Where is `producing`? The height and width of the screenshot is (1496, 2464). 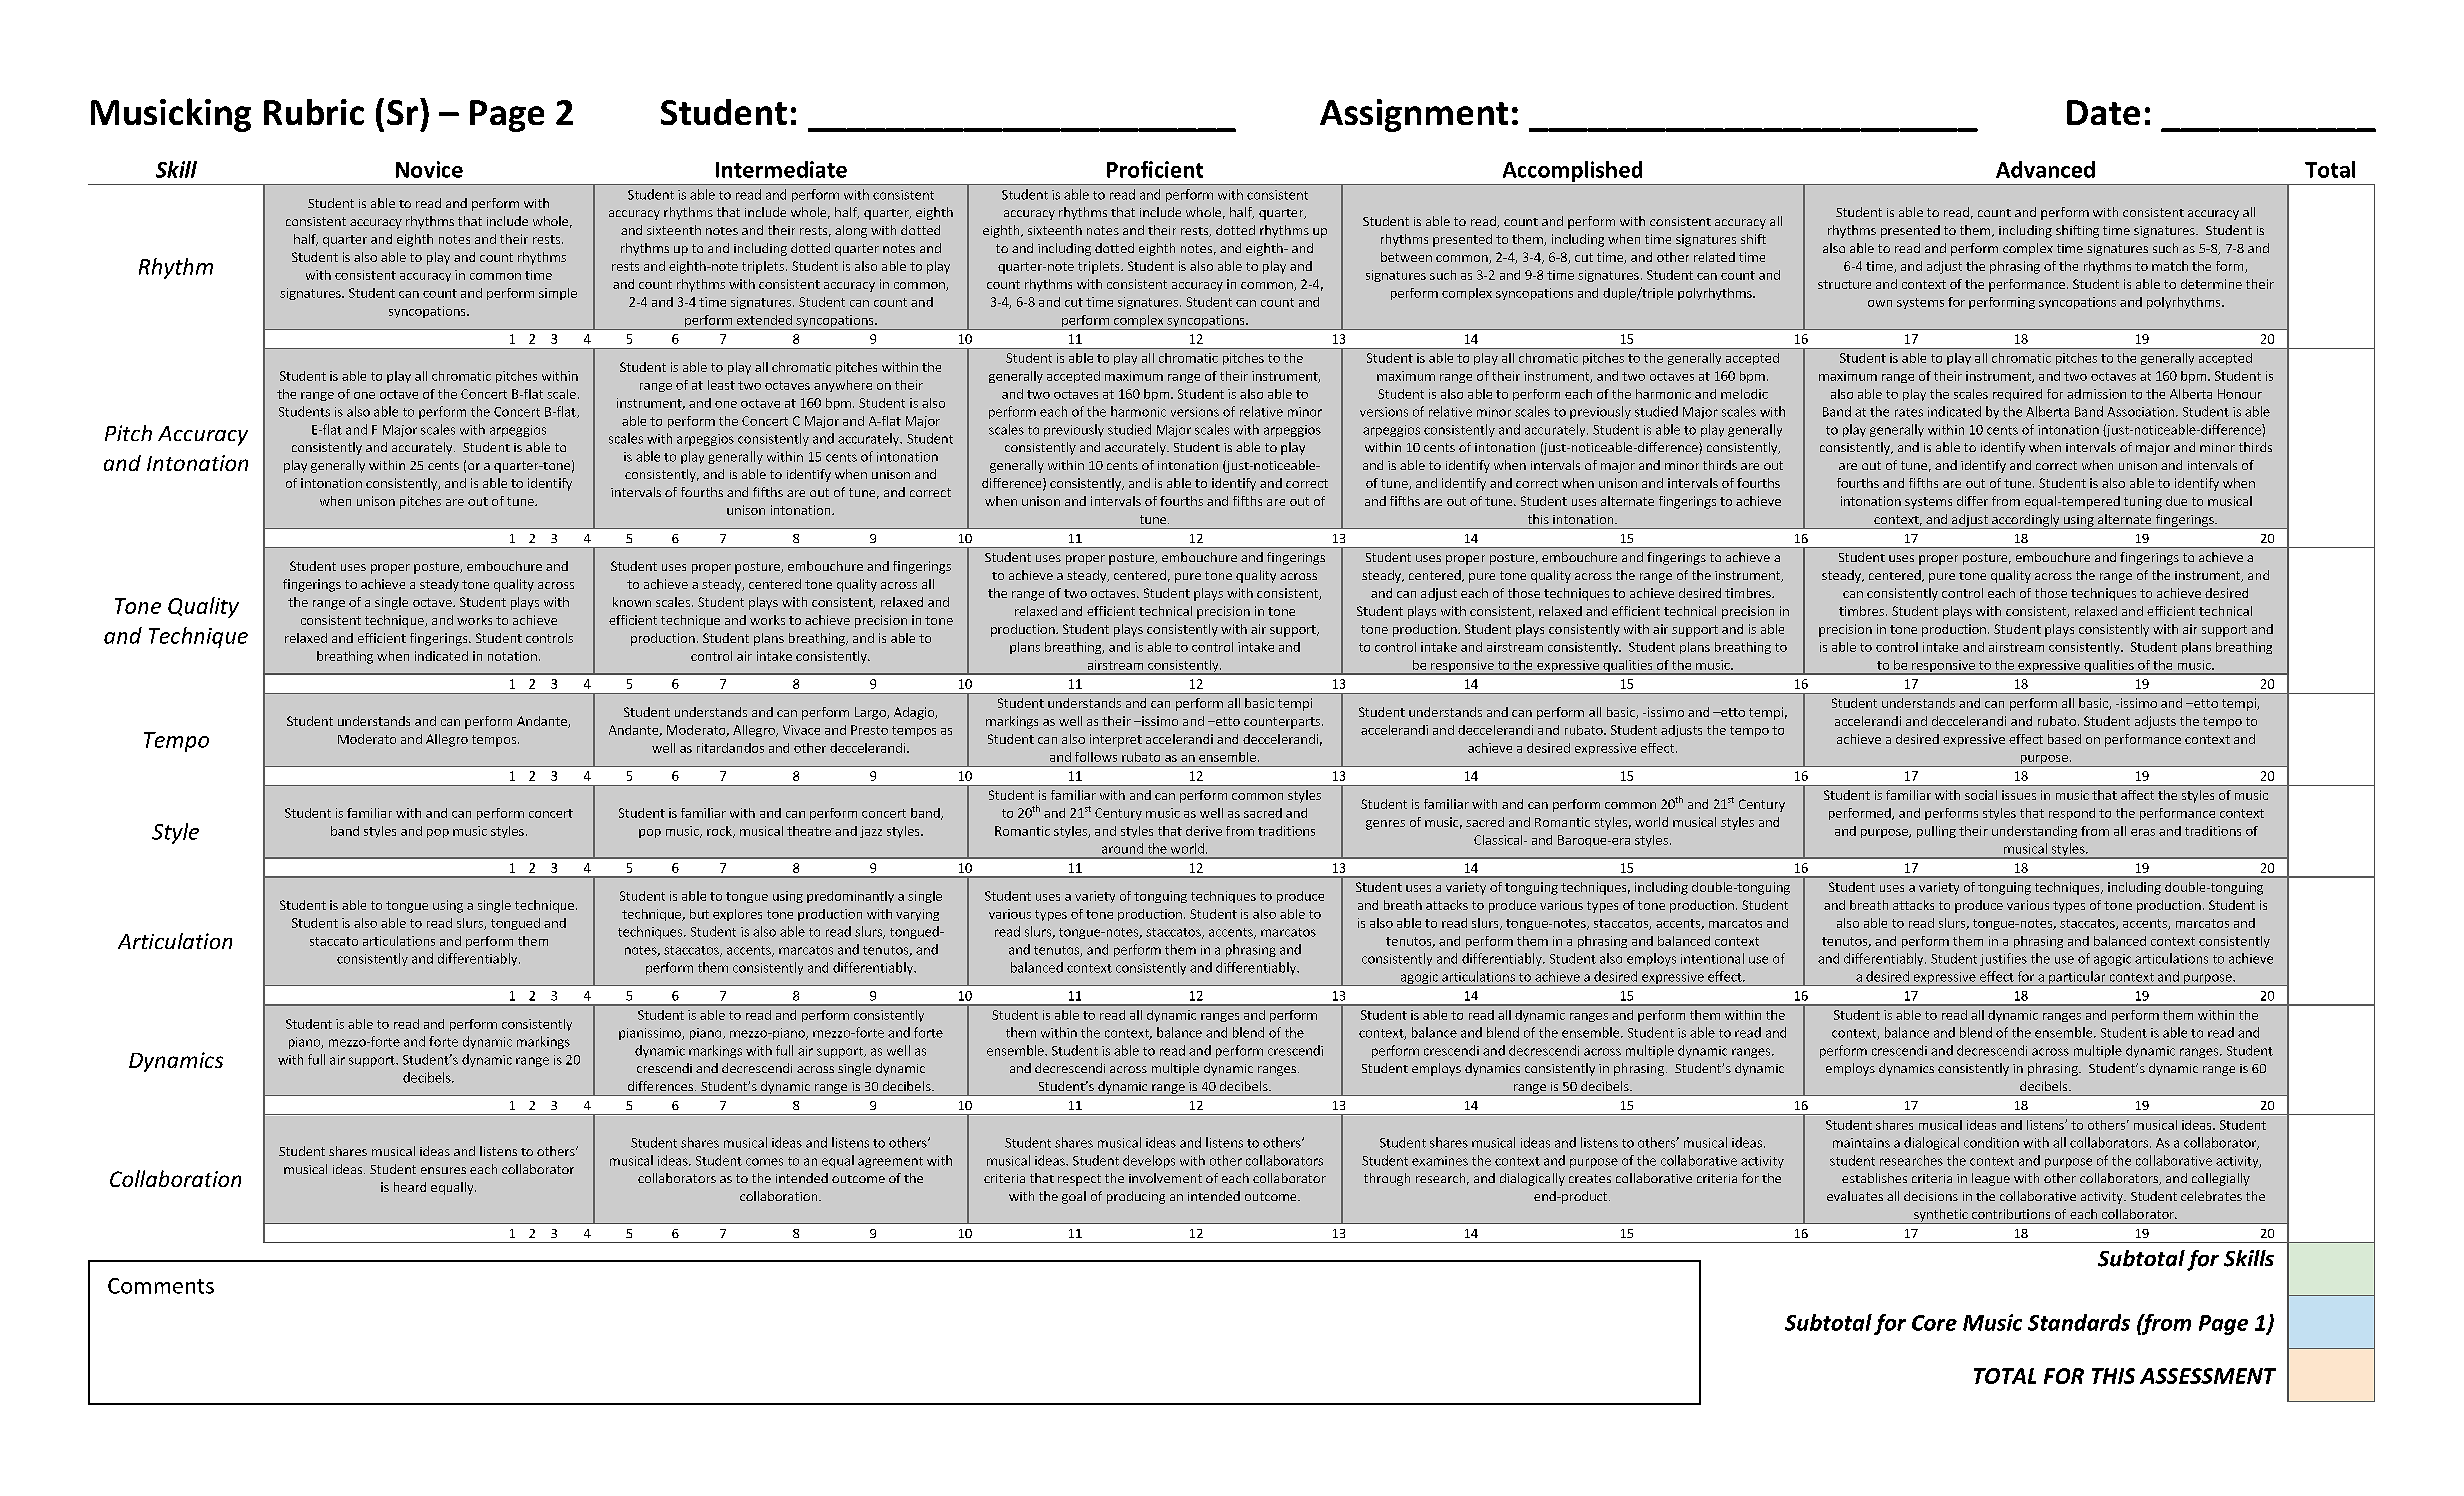
producing is located at coordinates (1136, 1197).
